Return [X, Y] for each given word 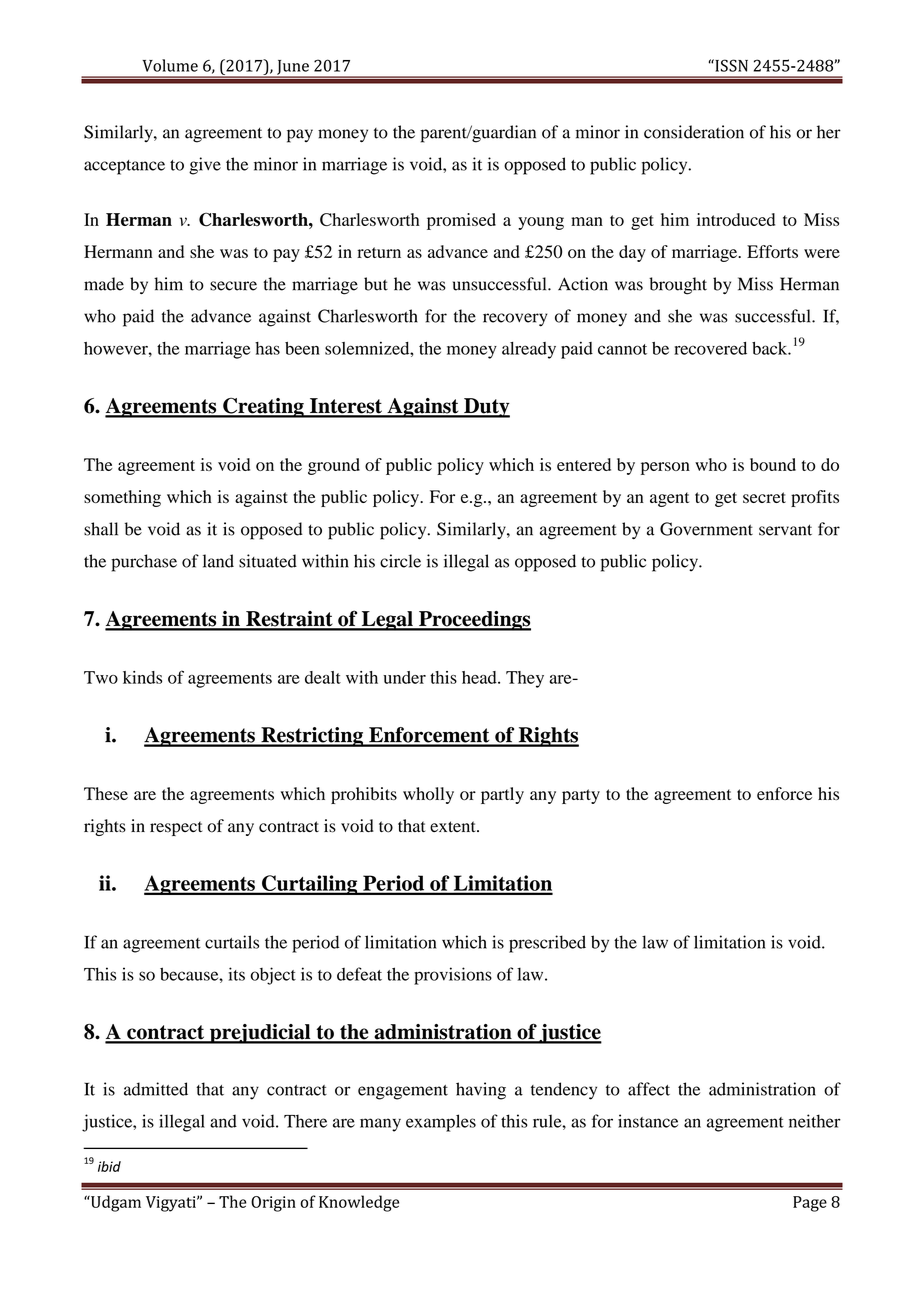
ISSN [730, 65]
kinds [142, 677]
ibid [109, 1166]
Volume [170, 65]
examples [441, 1123]
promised [461, 221]
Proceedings [474, 621]
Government [706, 529]
